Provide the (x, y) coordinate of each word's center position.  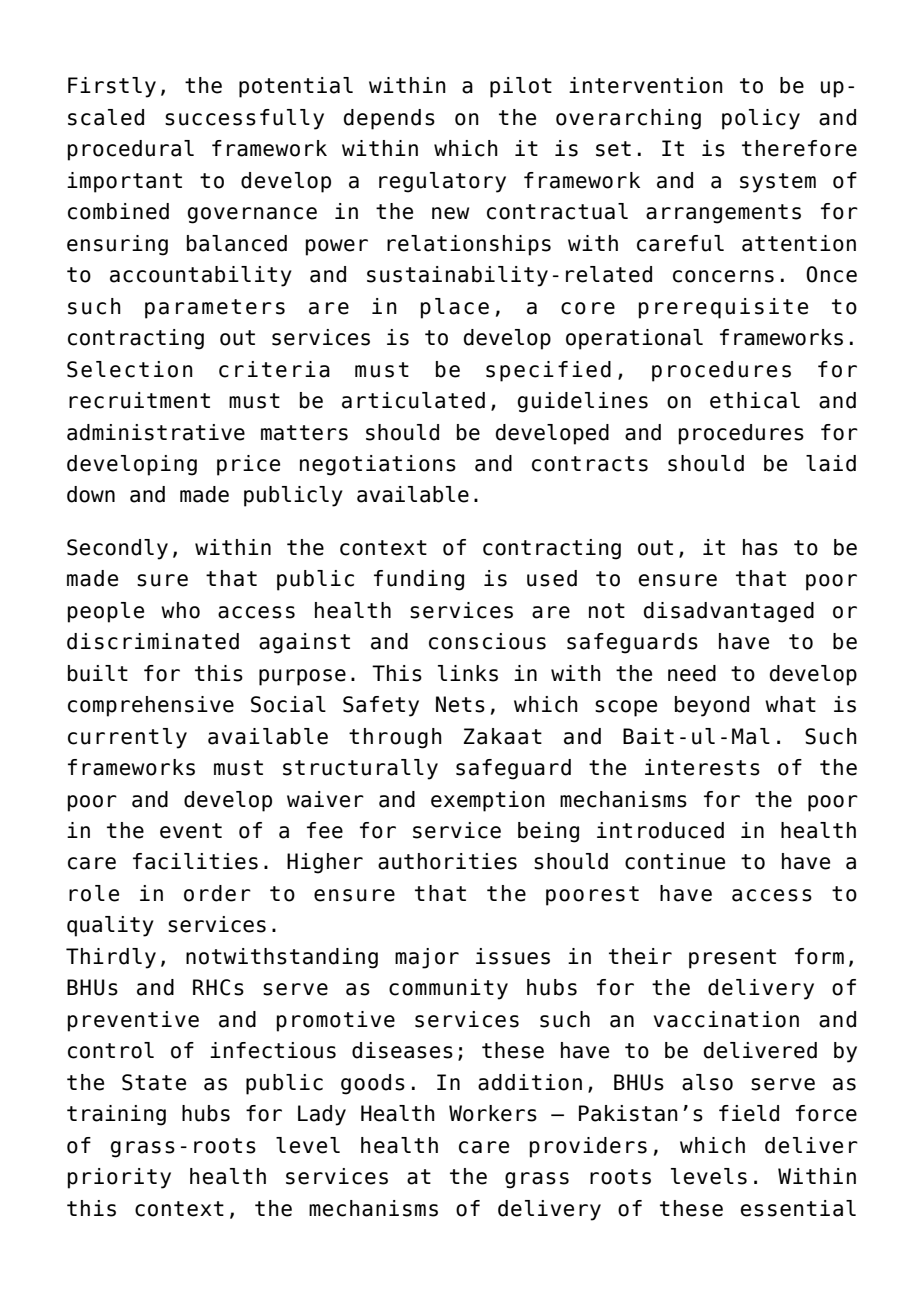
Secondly (117, 549)
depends (389, 119)
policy (761, 119)
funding (419, 580)
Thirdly (111, 958)
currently (127, 738)
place (455, 308)
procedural (131, 150)
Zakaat (502, 736)
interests (702, 767)
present (732, 959)
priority (119, 1178)
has (760, 547)
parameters (215, 309)
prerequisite (723, 308)
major (427, 958)
